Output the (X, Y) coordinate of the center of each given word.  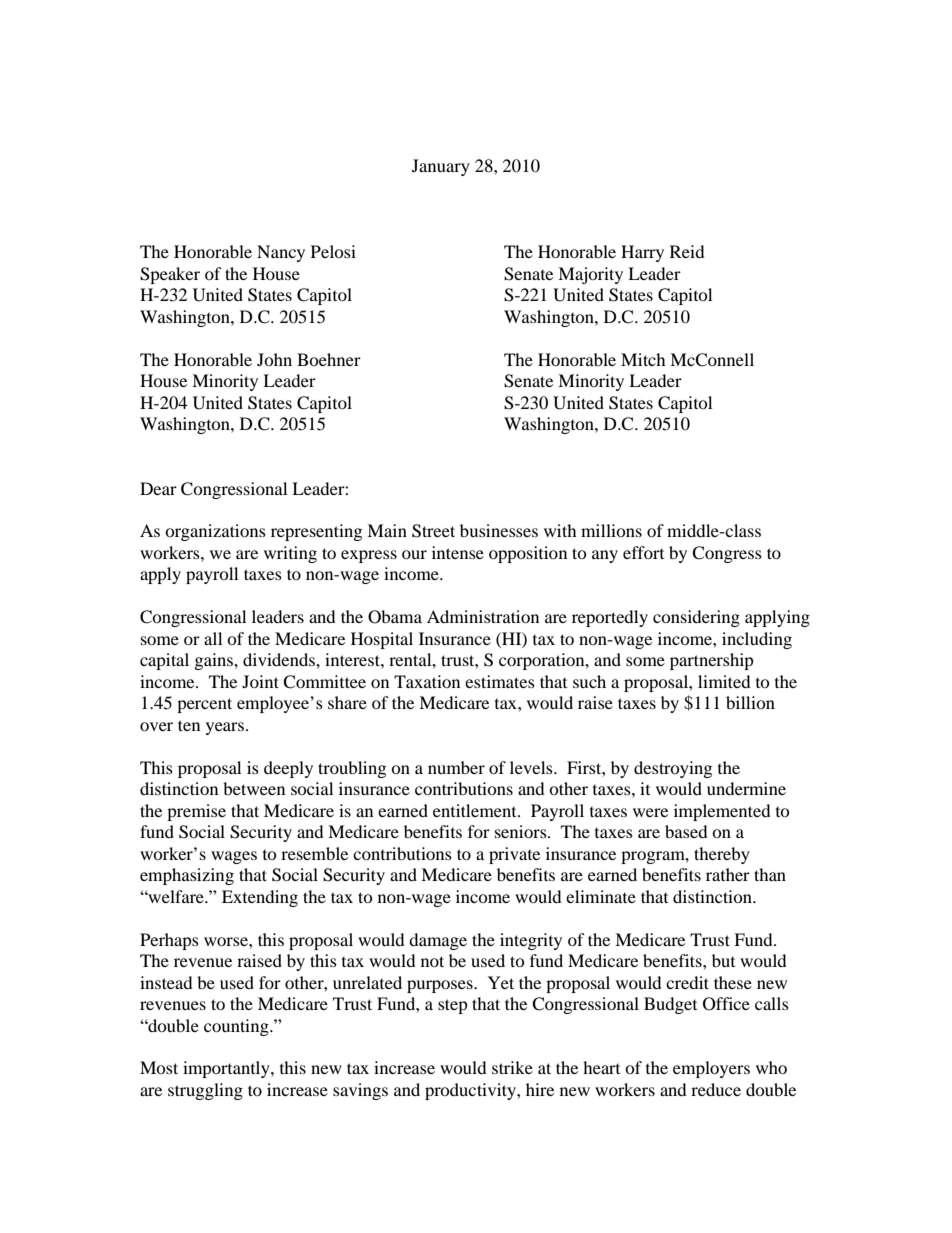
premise (196, 812)
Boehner (329, 359)
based (686, 831)
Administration (483, 616)
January (441, 167)
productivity (471, 1091)
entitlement (476, 810)
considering (696, 618)
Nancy (281, 253)
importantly (227, 1069)
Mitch (643, 359)
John (274, 359)
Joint (260, 681)
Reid (687, 251)
